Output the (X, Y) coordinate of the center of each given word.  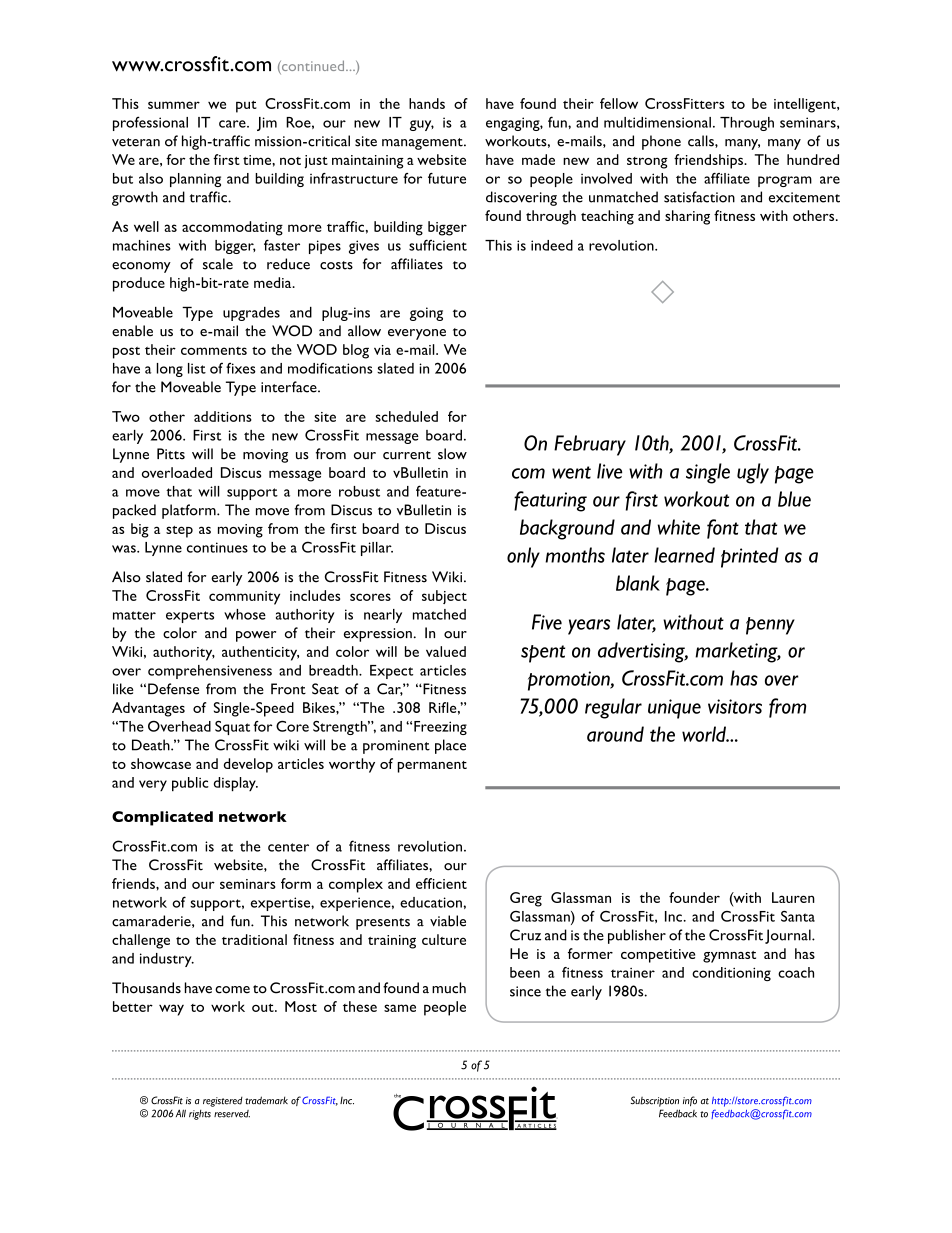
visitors (735, 706)
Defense (173, 689)
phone (661, 142)
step (179, 532)
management (423, 144)
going (426, 314)
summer (174, 105)
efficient (441, 883)
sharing (687, 217)
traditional (254, 939)
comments (214, 351)
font (723, 529)
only (523, 557)
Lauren (793, 897)
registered (223, 1102)
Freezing (440, 728)
